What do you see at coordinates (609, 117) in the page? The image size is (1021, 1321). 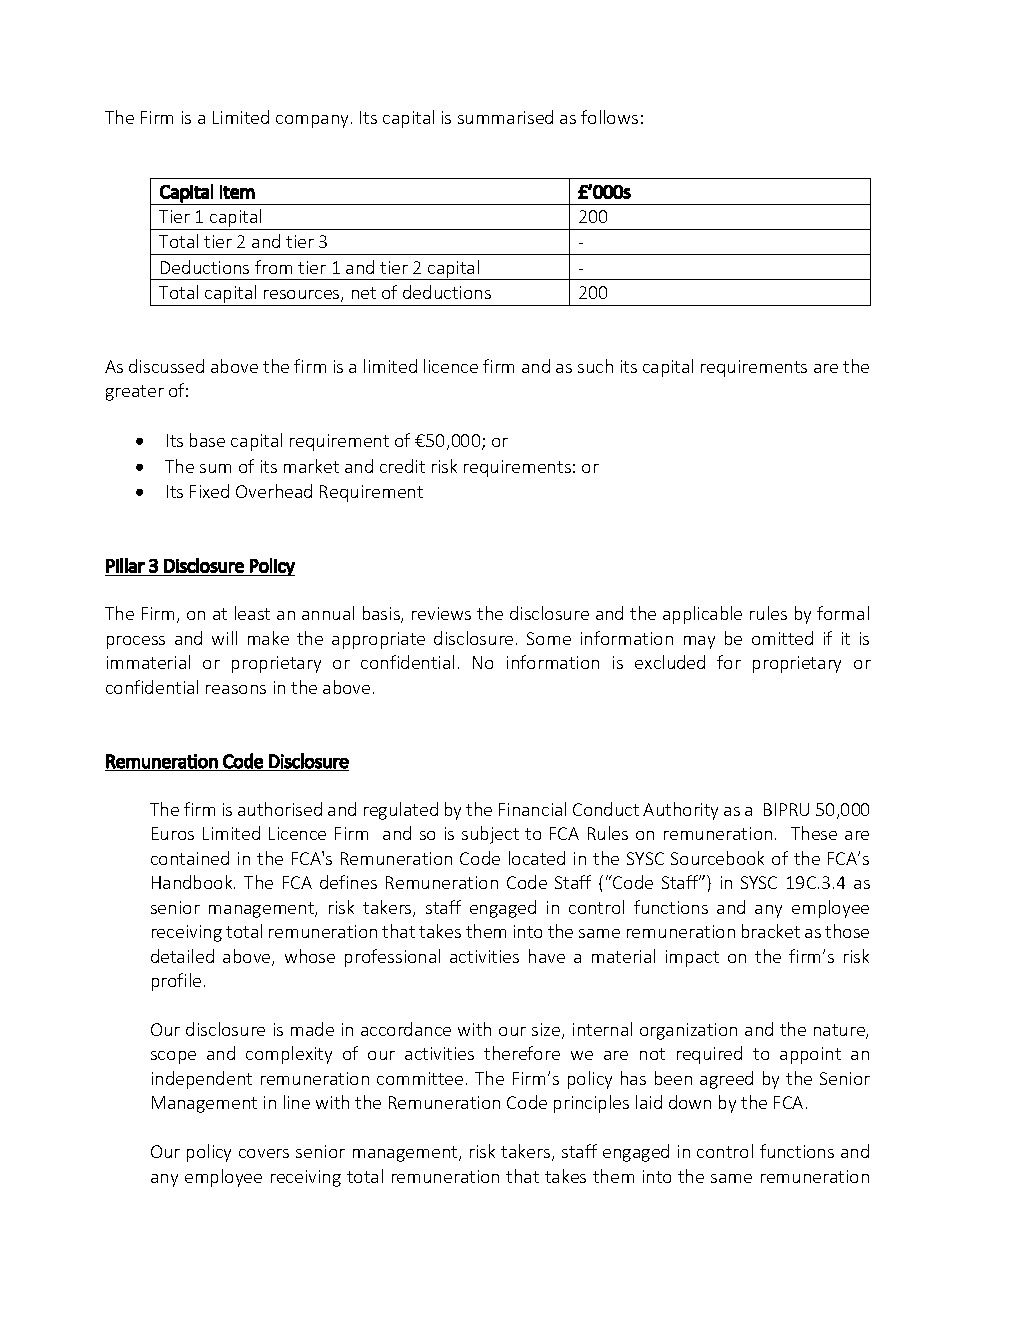 I see `follows` at bounding box center [609, 117].
